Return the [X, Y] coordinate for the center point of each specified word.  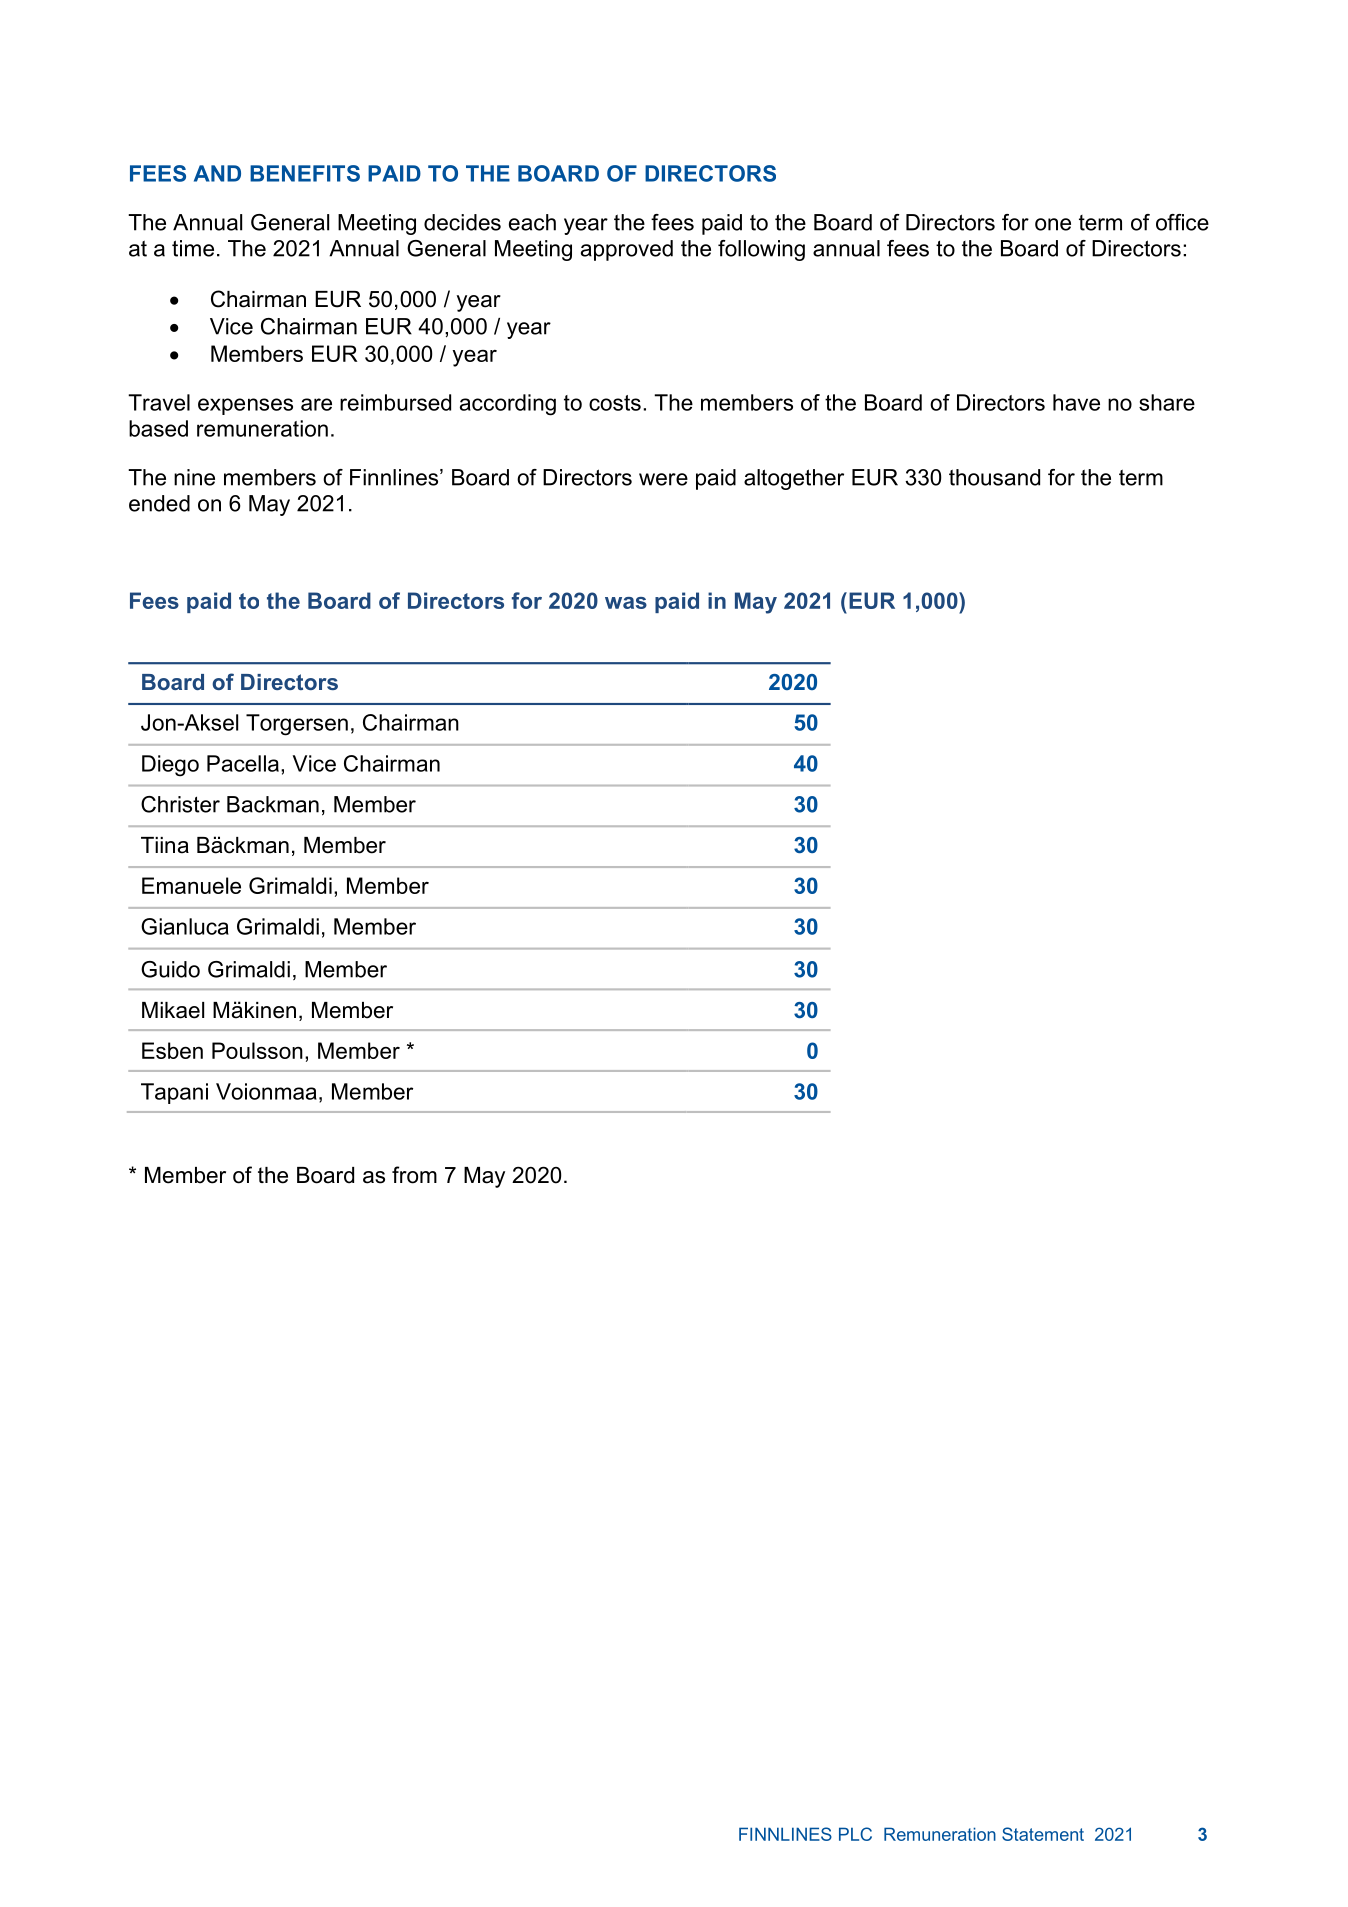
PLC [855, 1834]
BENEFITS [305, 173]
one [1053, 224]
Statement [1043, 1834]
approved [627, 250]
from [414, 1175]
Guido [170, 969]
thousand [994, 477]
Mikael [173, 1010]
